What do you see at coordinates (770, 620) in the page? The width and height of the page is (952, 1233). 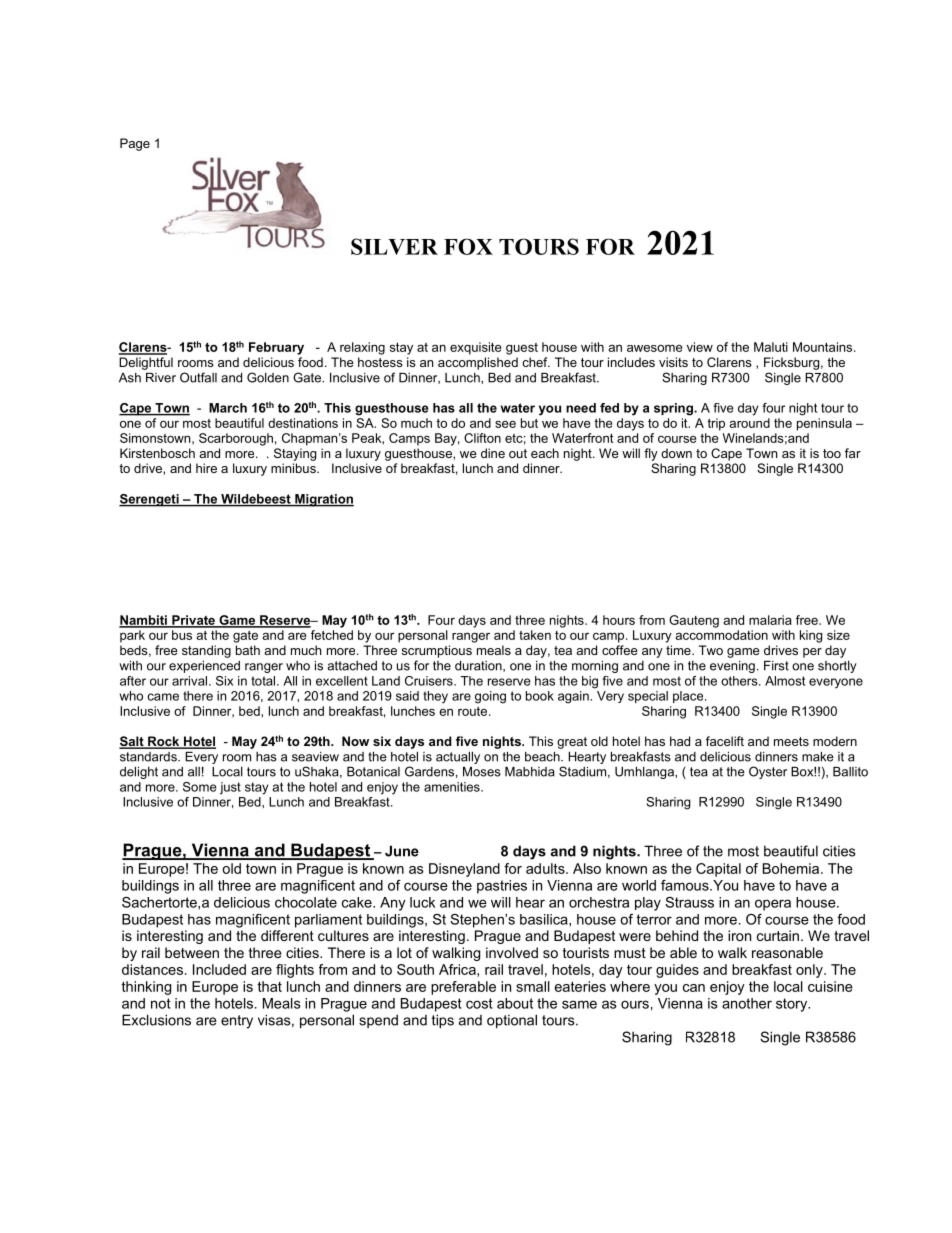 I see `malaria` at bounding box center [770, 620].
